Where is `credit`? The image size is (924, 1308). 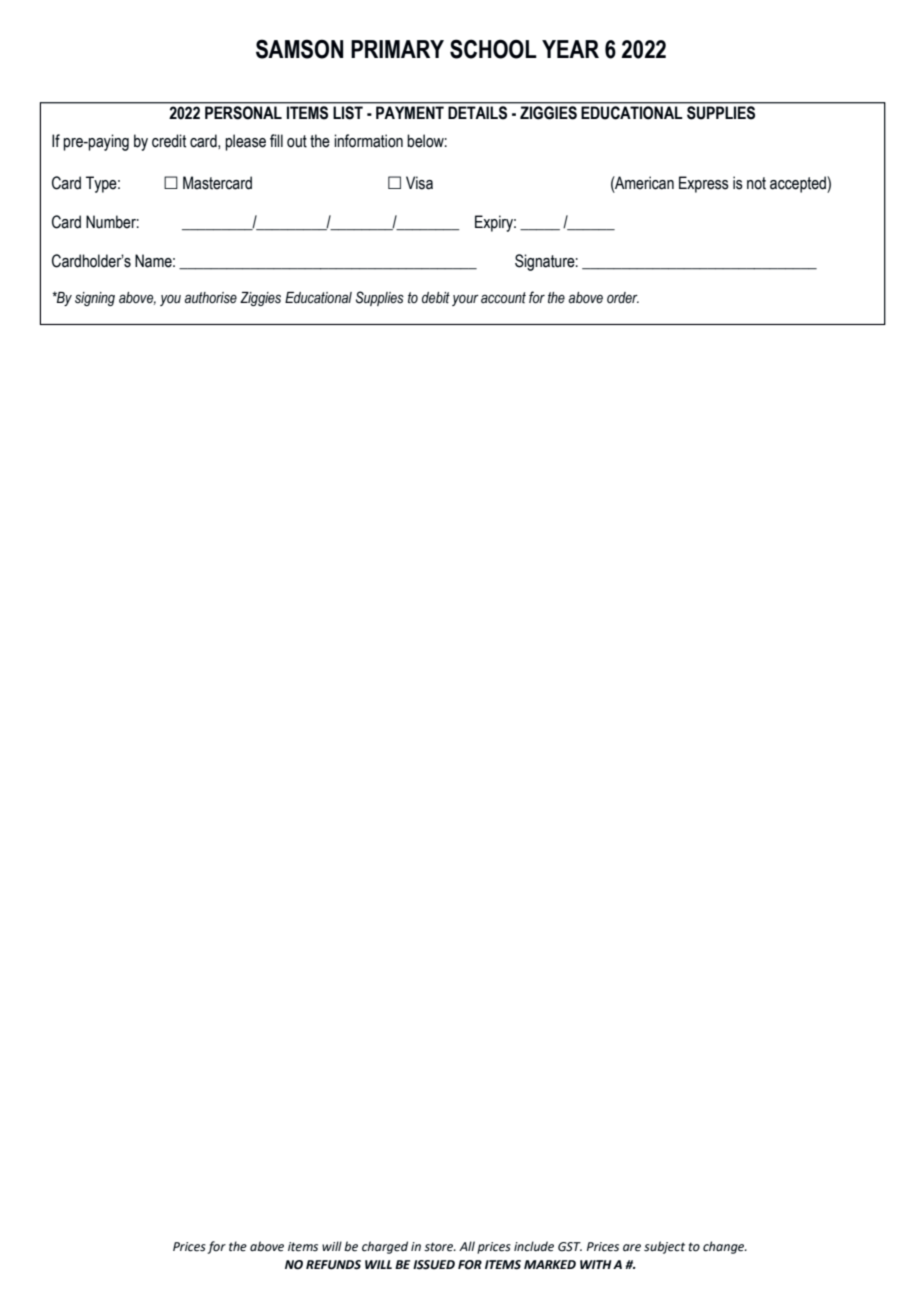 credit is located at coordinates (169, 141).
